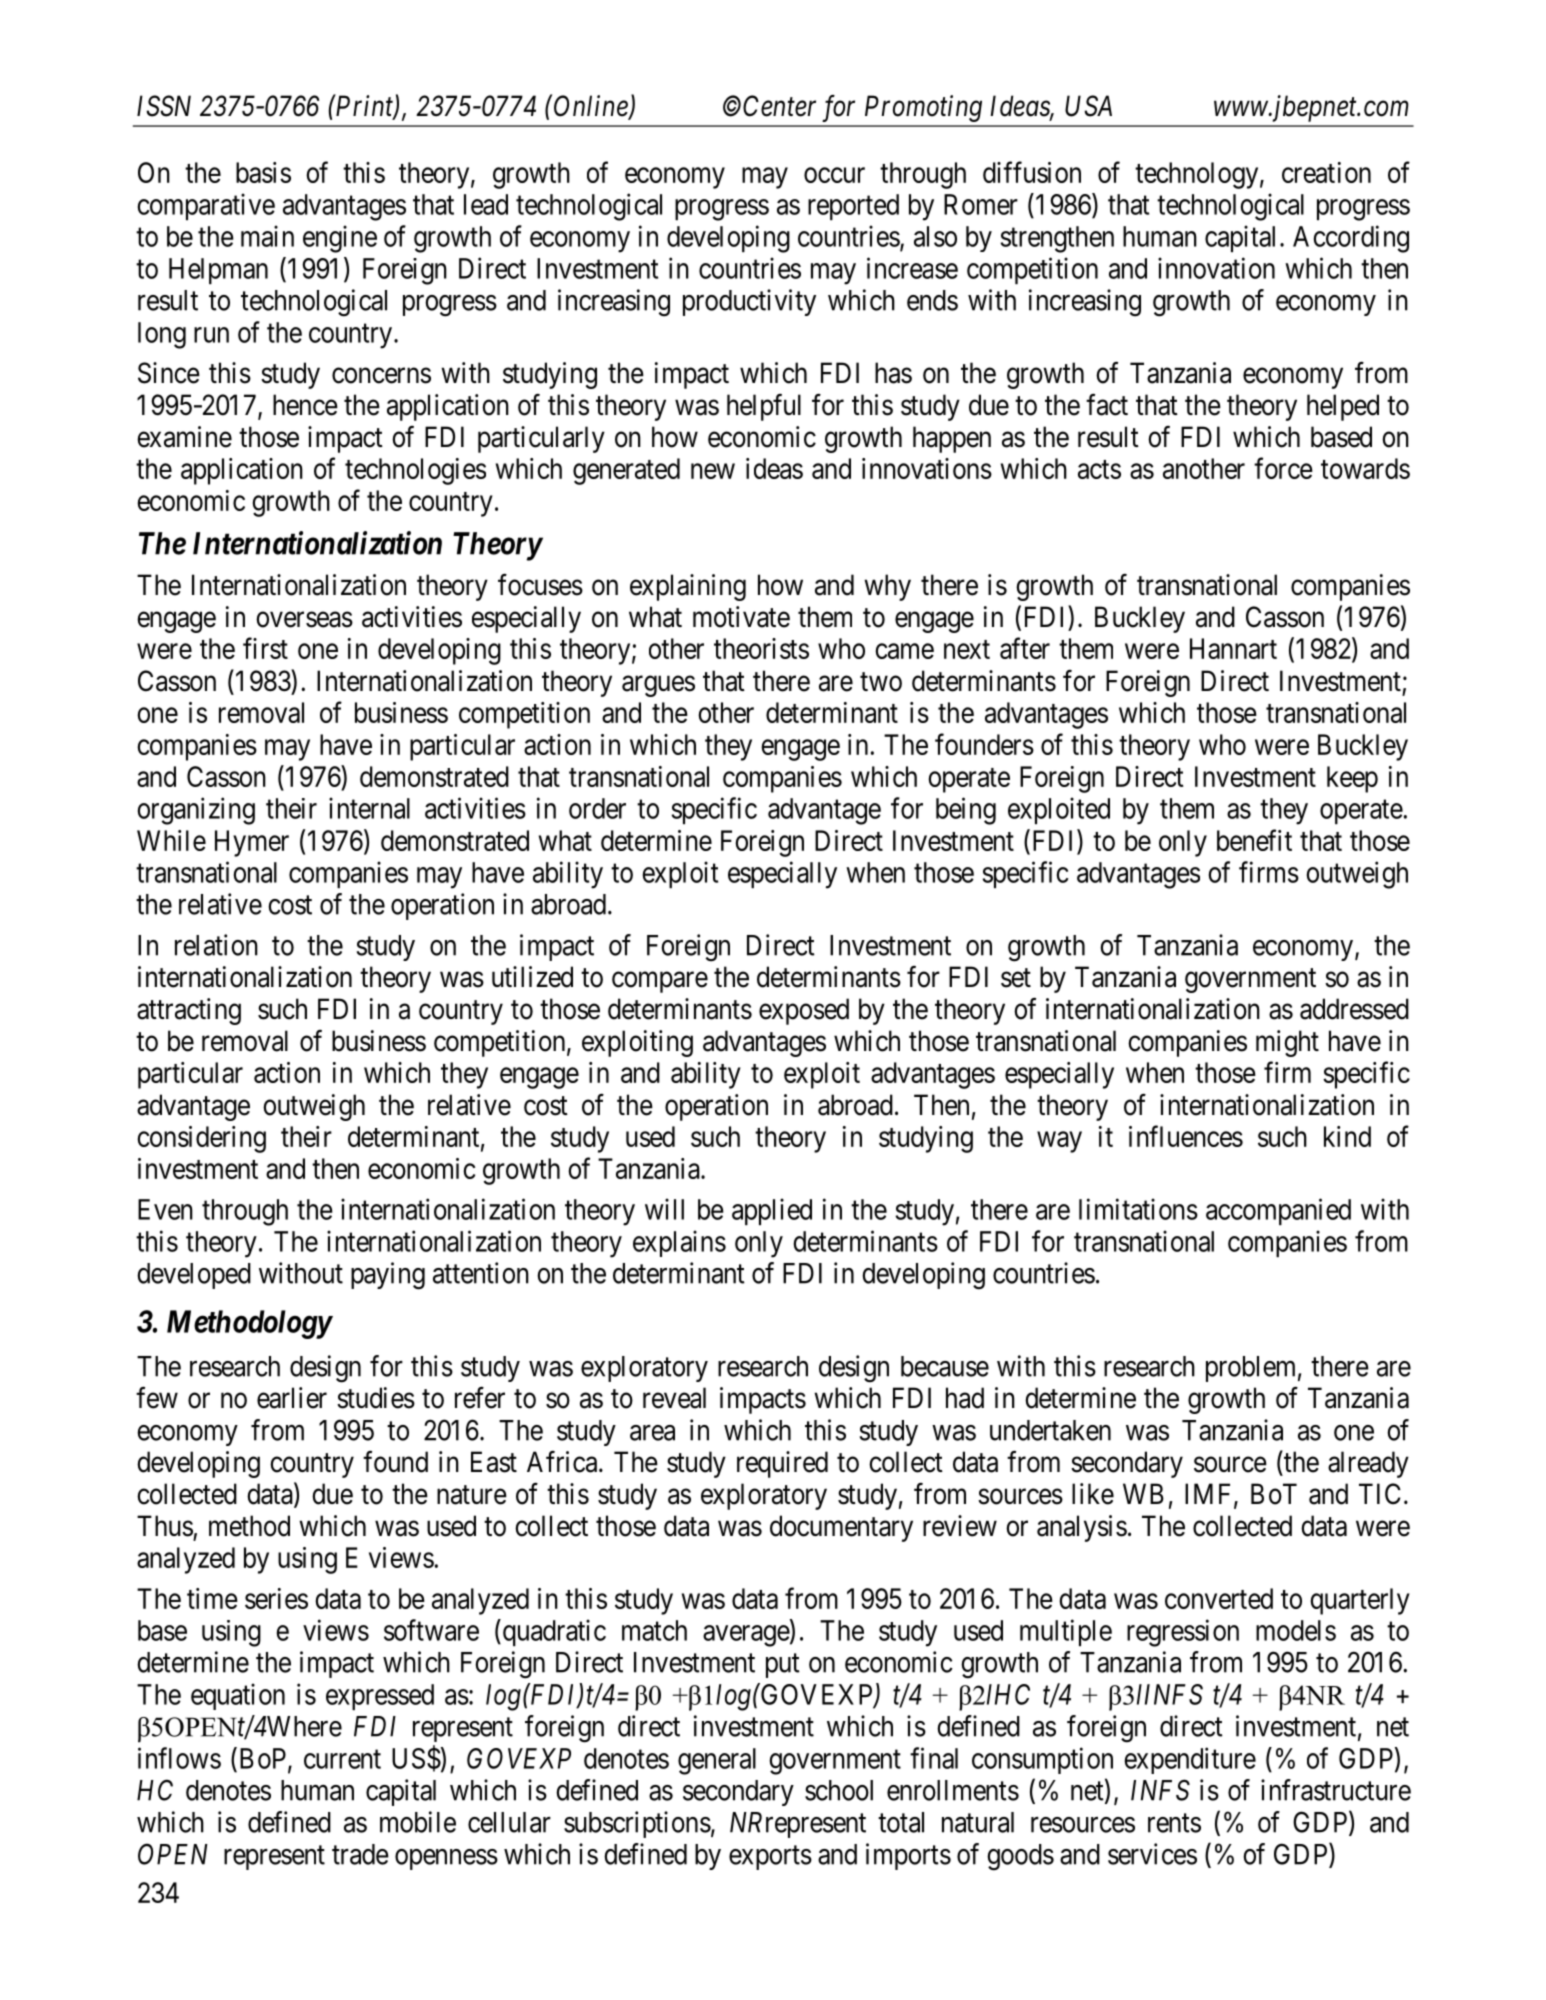  What do you see at coordinates (1326, 172) in the image?
I see `creation` at bounding box center [1326, 172].
